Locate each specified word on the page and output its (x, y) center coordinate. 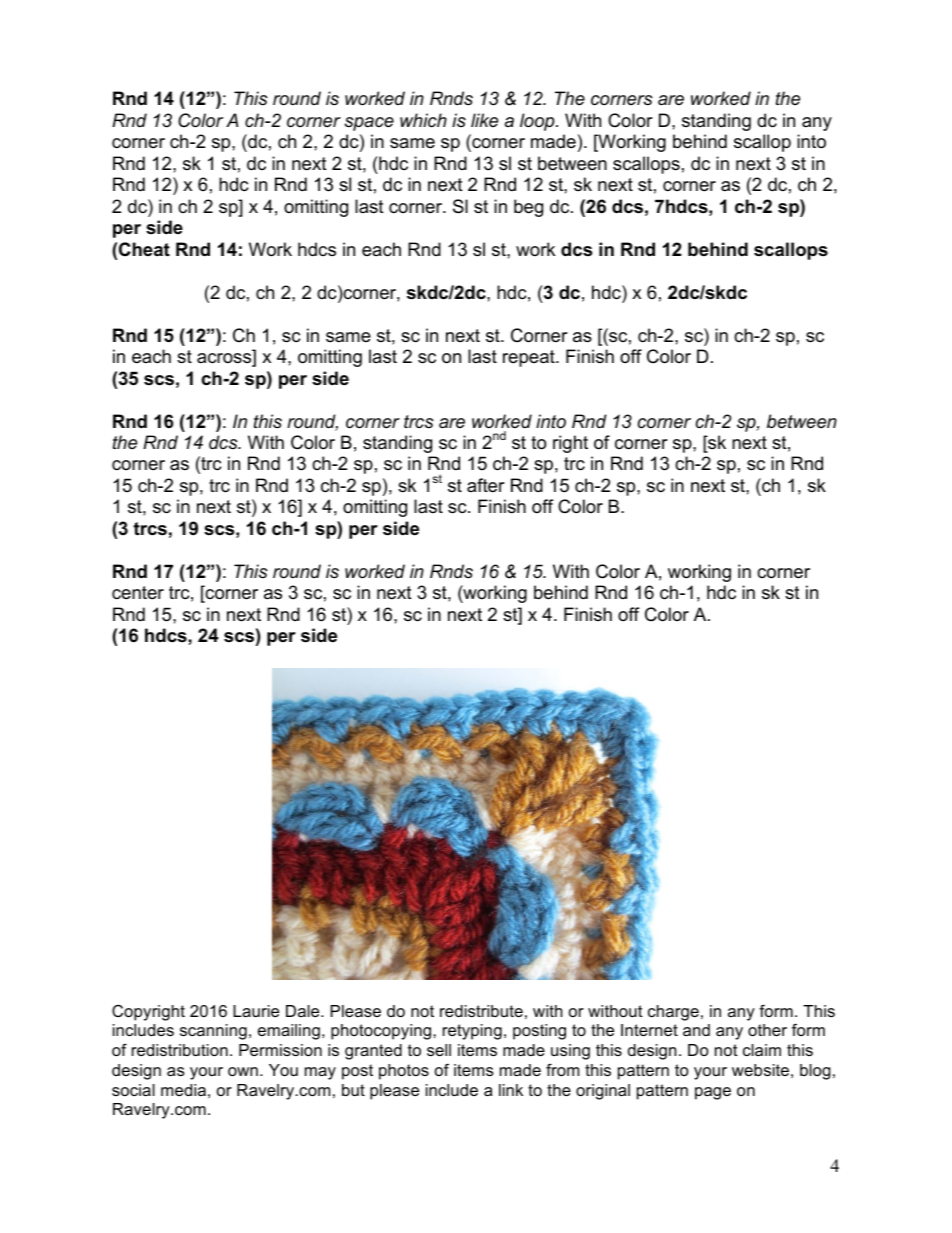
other (767, 1030)
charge (673, 1013)
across (225, 359)
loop (538, 122)
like (484, 120)
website (760, 1070)
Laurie (256, 1011)
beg (528, 208)
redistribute (481, 1011)
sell (439, 1050)
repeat (530, 358)
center (138, 592)
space (369, 124)
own (243, 1071)
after (486, 485)
